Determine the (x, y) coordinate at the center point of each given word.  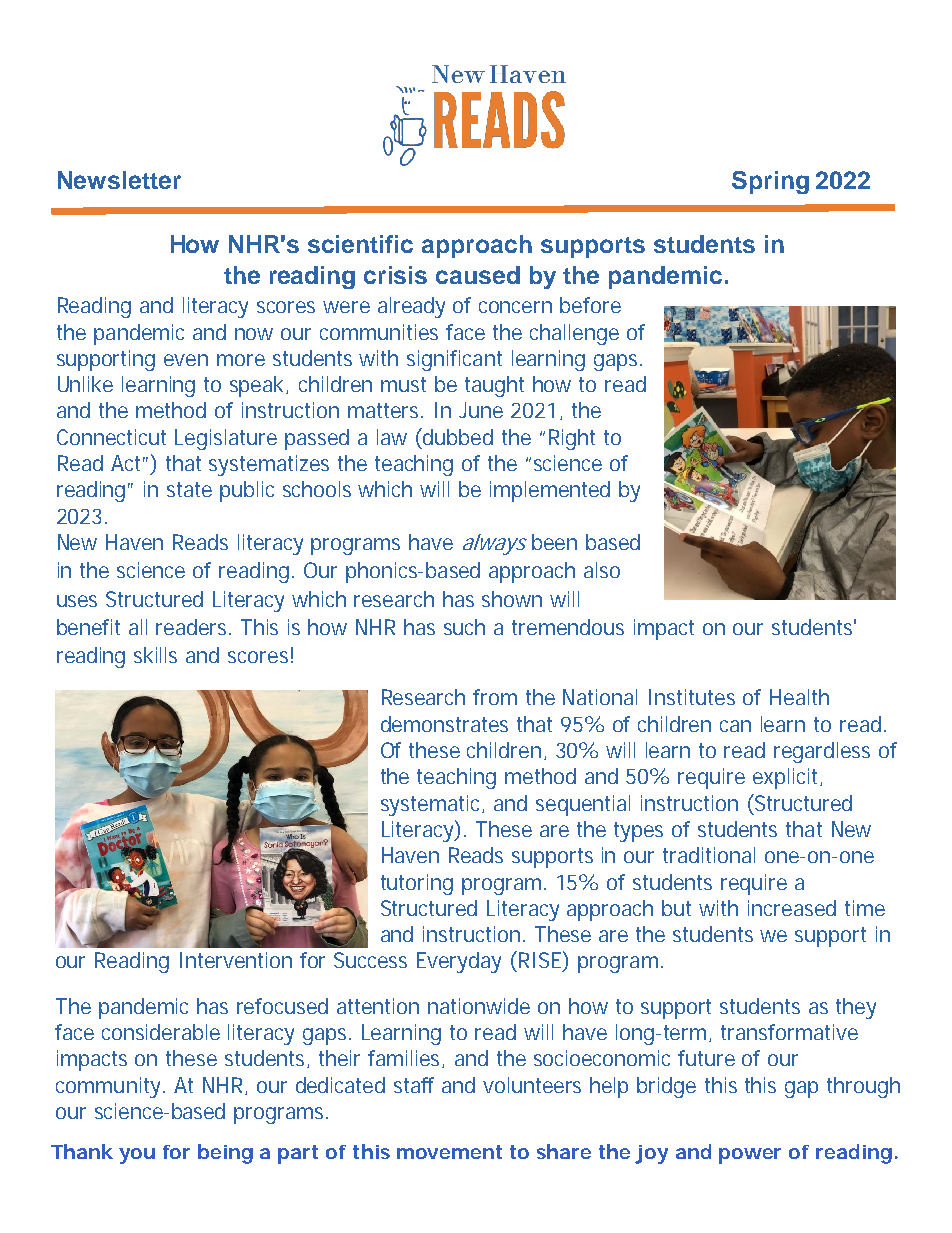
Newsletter (119, 180)
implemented (550, 491)
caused (478, 275)
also (602, 570)
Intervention (236, 960)
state (189, 489)
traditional (709, 855)
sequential (583, 805)
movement (449, 1152)
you (137, 1156)
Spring (770, 182)
